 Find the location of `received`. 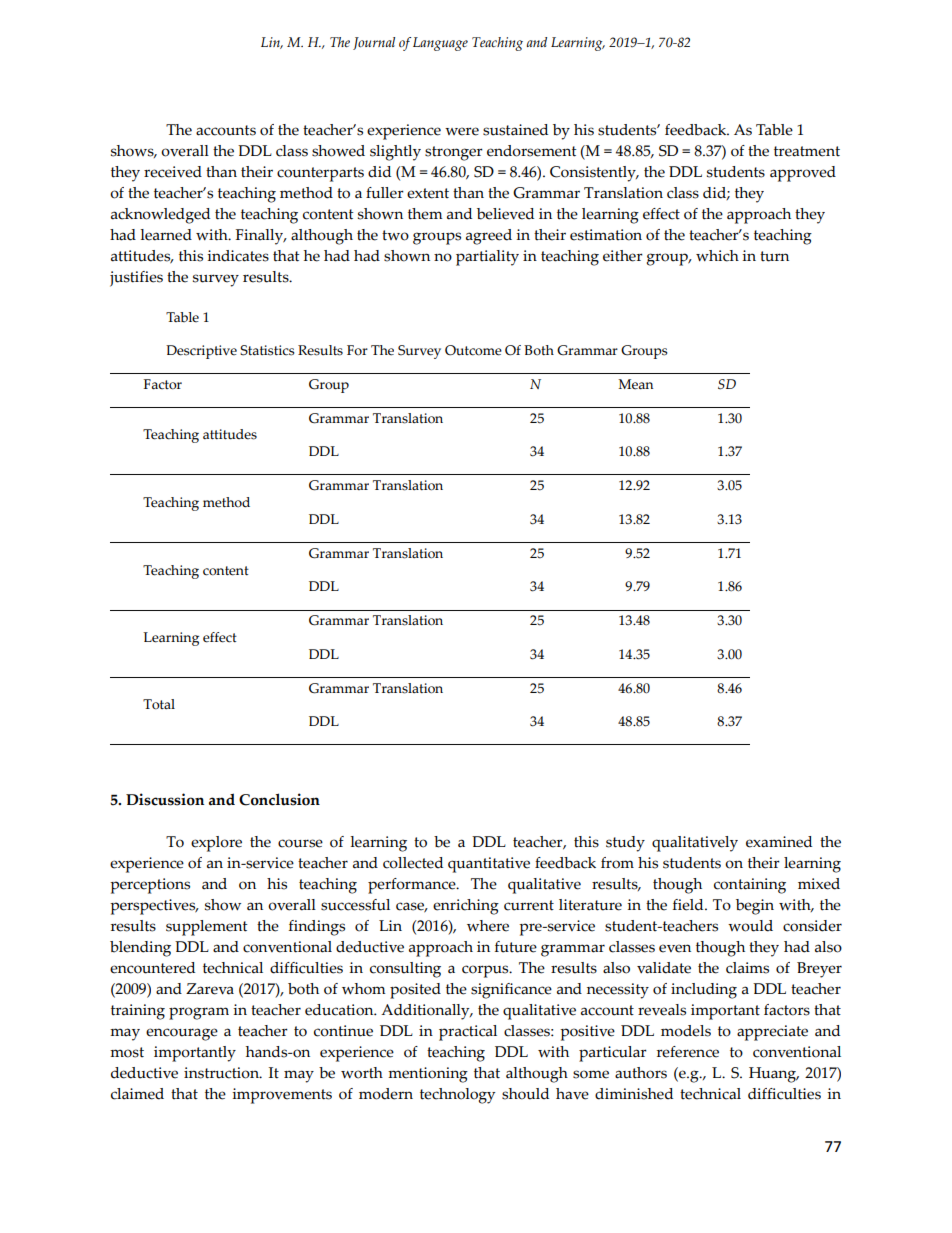

received is located at coordinates (173, 172).
